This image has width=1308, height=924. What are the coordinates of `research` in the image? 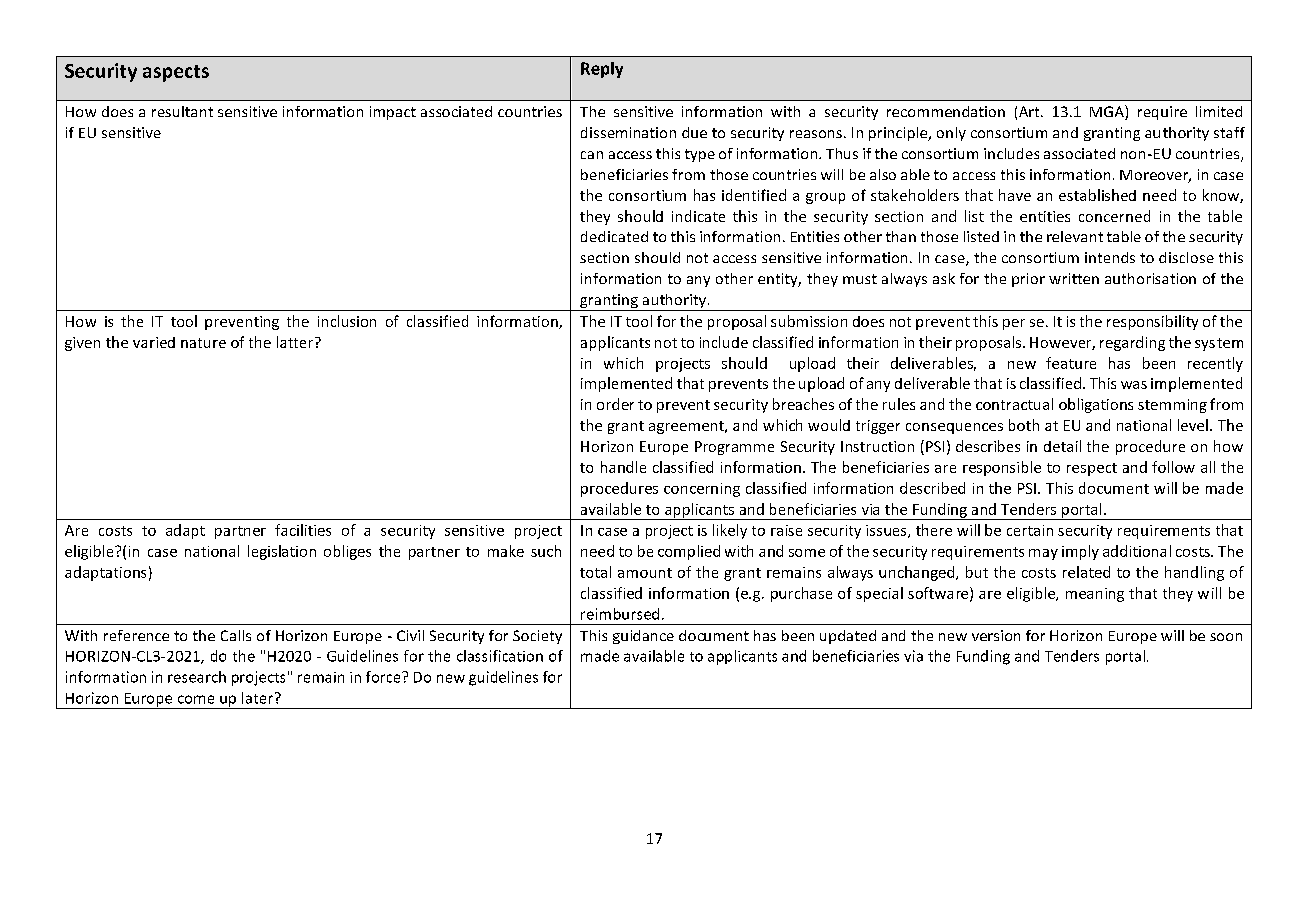 It's located at (197, 677).
